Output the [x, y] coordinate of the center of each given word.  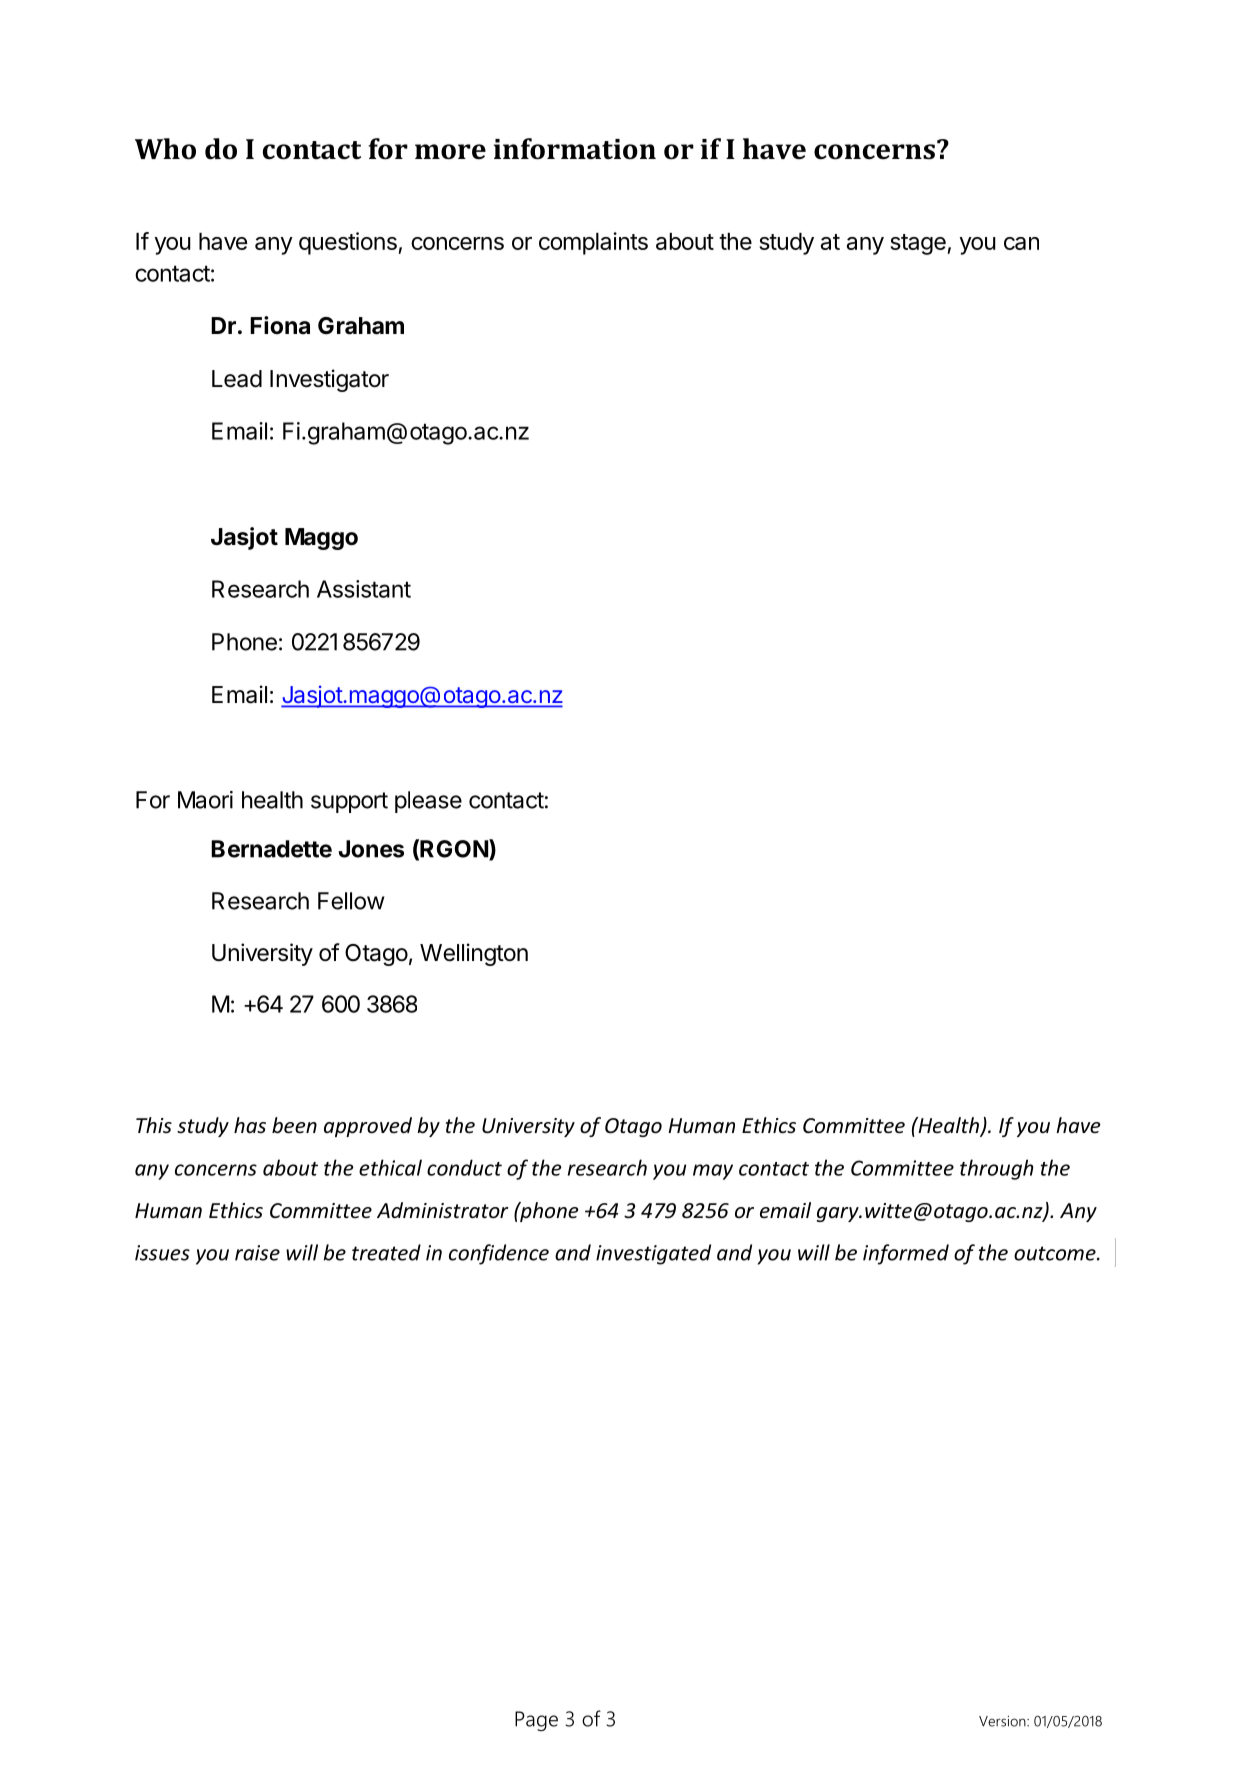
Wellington [474, 954]
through [997, 1169]
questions [349, 243]
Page [536, 1721]
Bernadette [271, 849]
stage [919, 244]
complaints [593, 243]
